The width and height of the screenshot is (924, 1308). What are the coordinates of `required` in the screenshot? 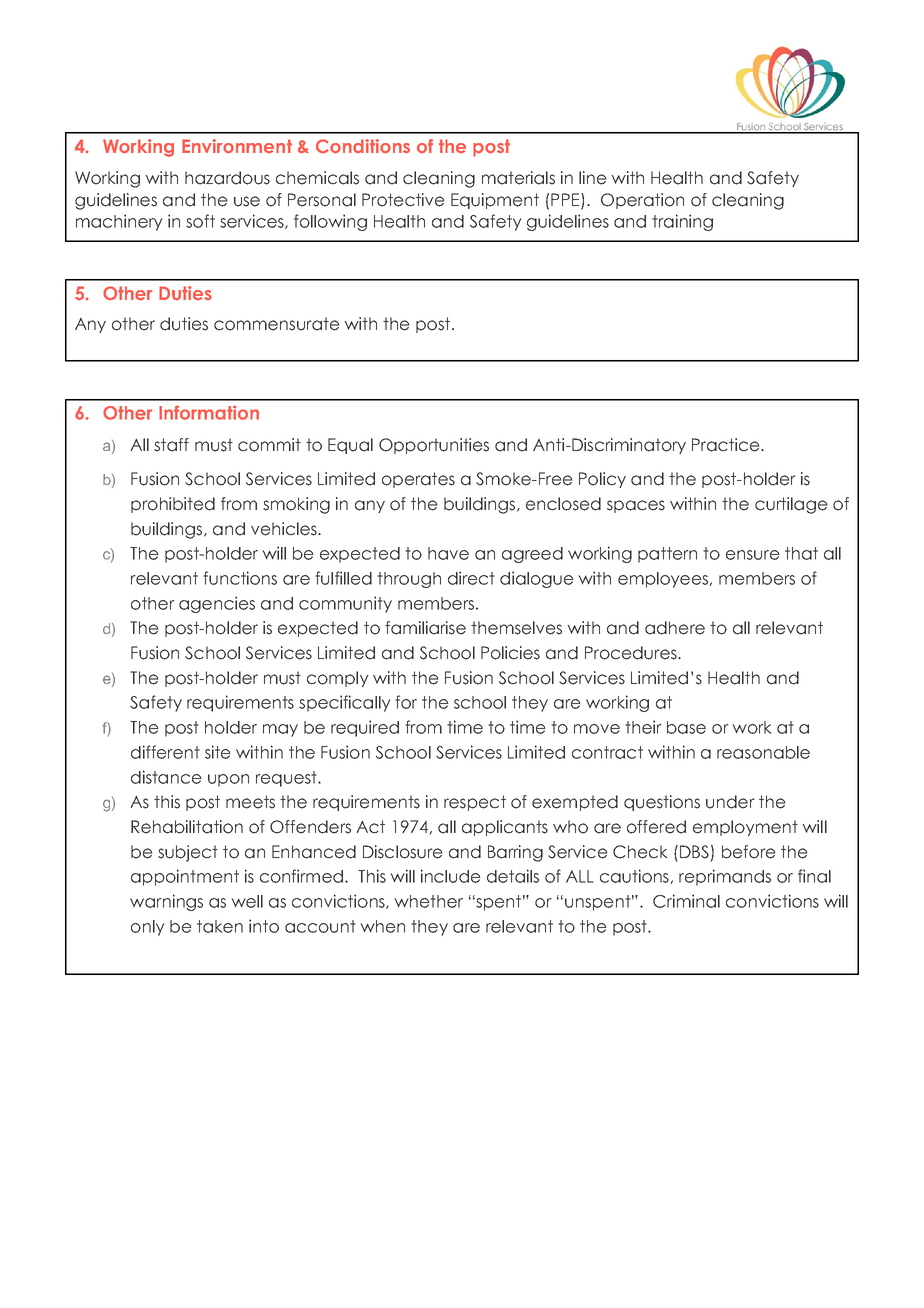 It's located at (365, 728).
